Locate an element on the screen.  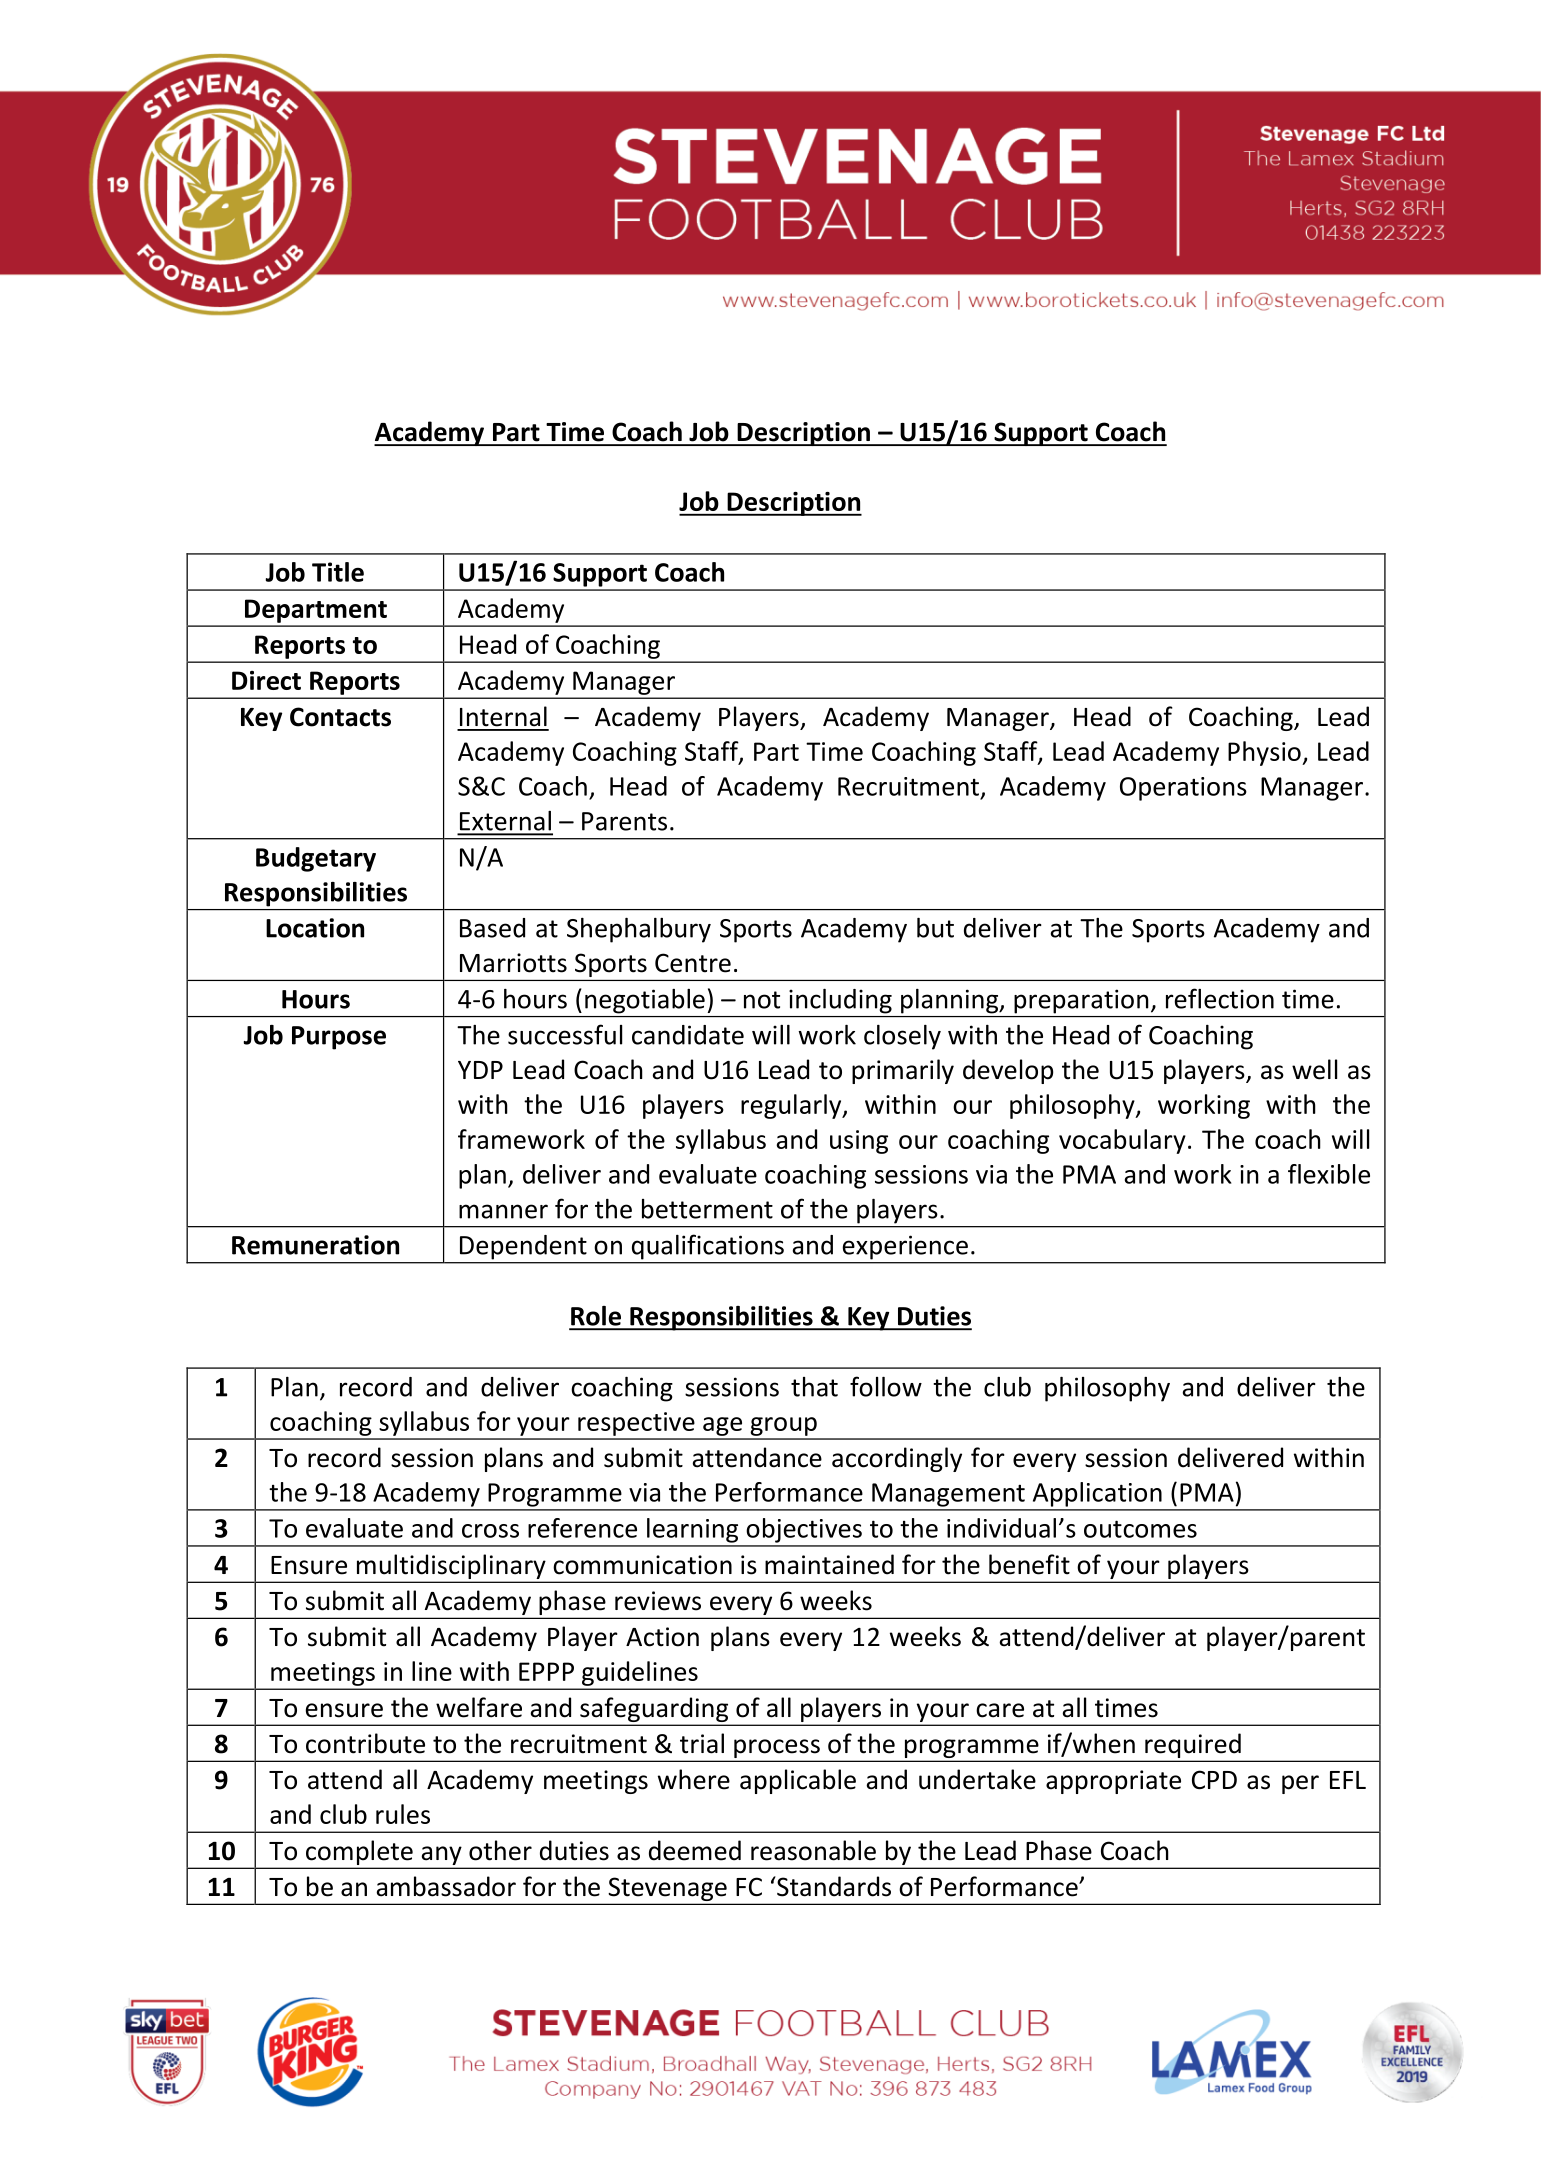
Physio is located at coordinates (1265, 753).
